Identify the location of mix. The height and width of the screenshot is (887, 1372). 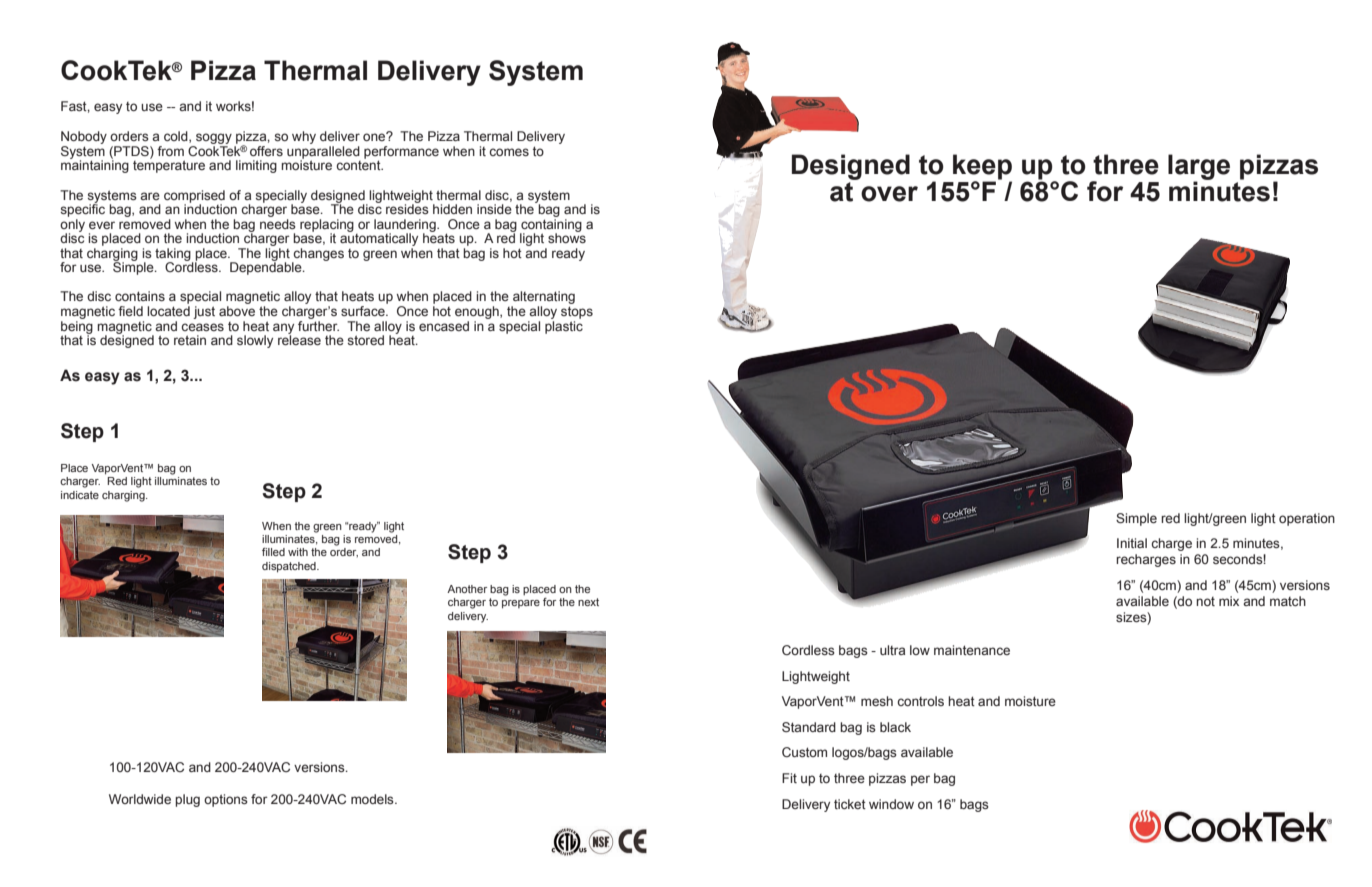
(1229, 601).
